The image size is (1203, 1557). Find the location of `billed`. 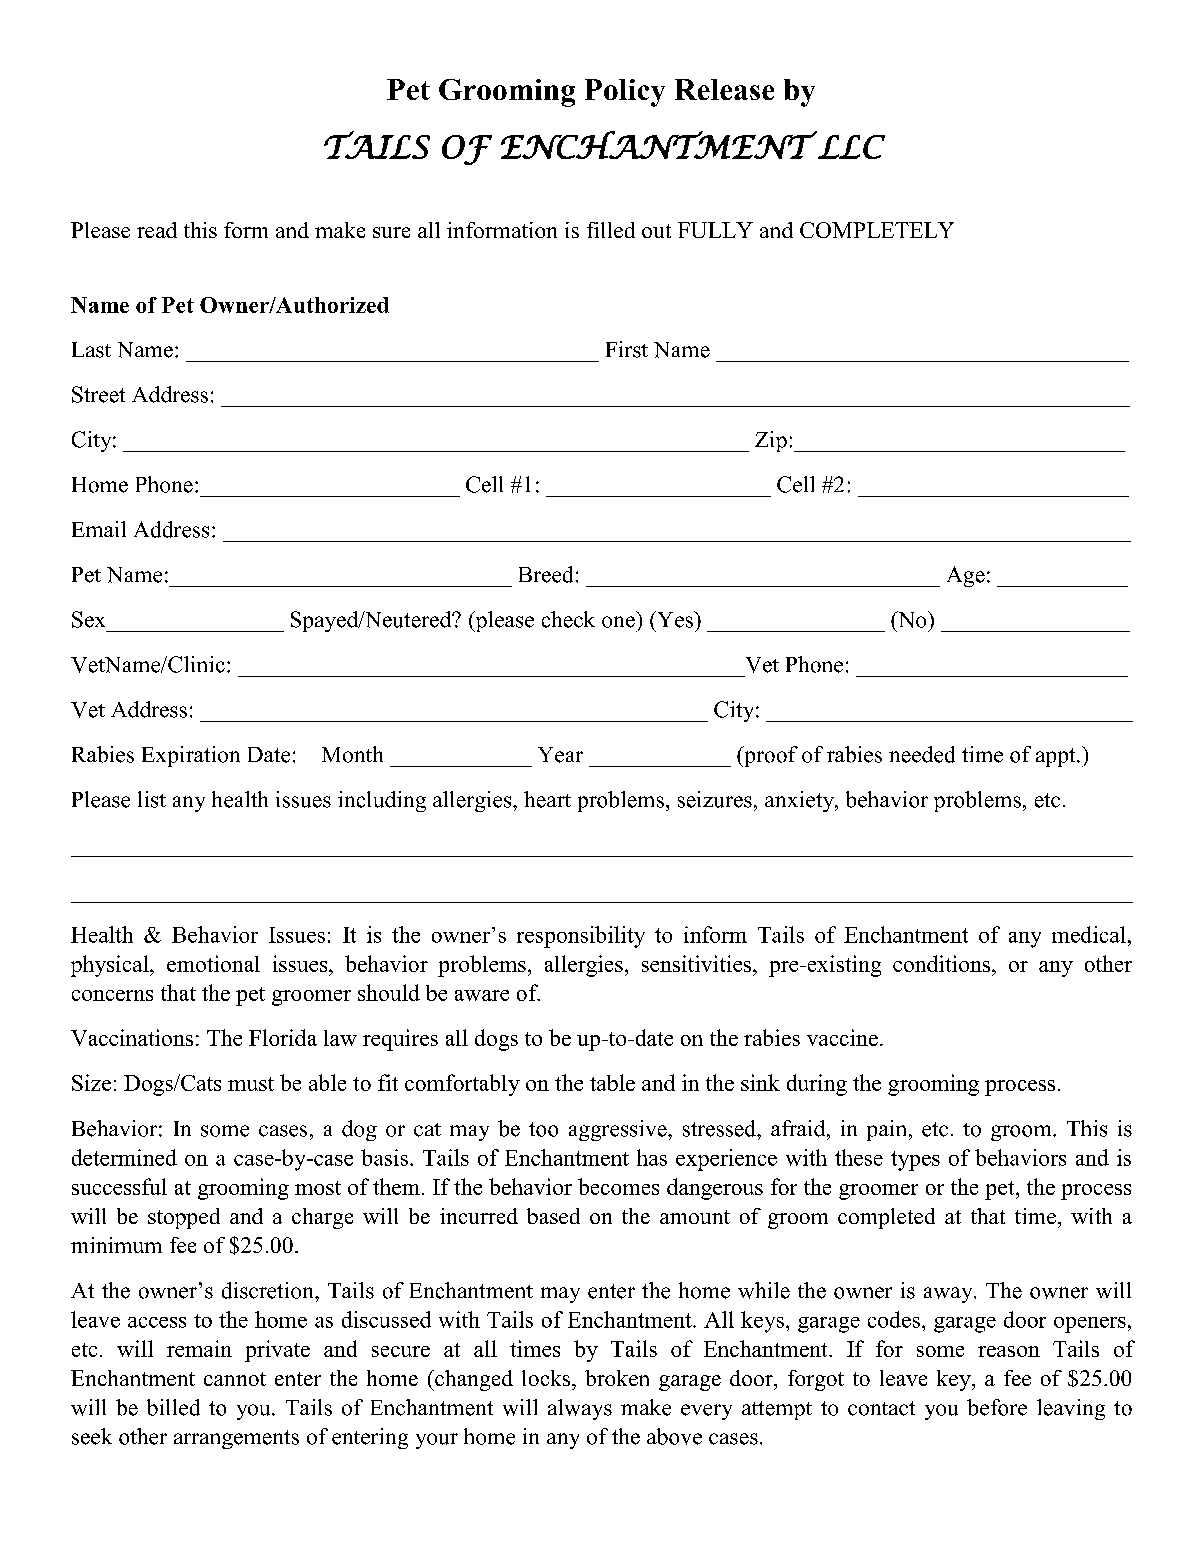

billed is located at coordinates (173, 1407).
